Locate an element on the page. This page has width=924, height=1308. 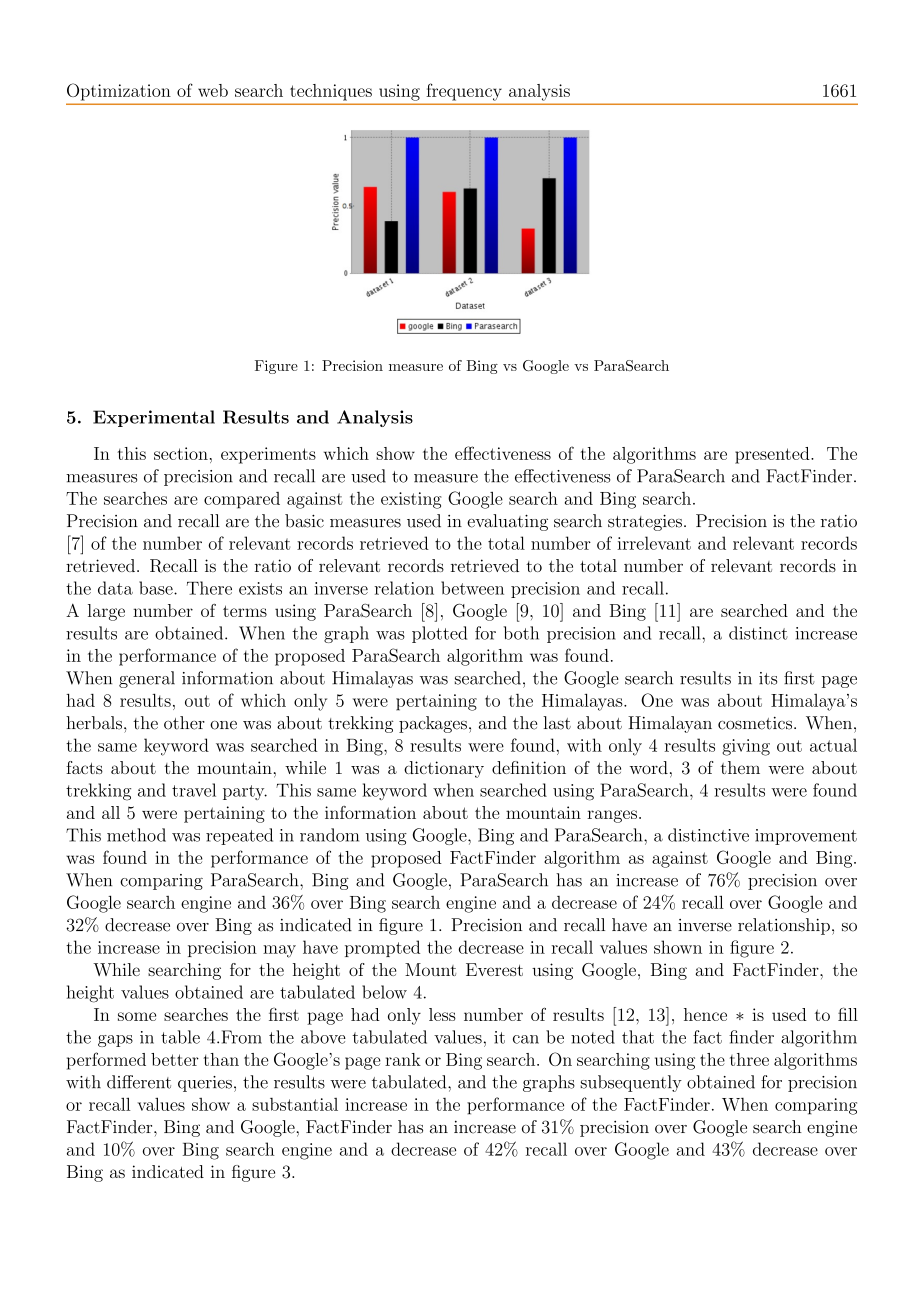
There is located at coordinates (209, 588).
